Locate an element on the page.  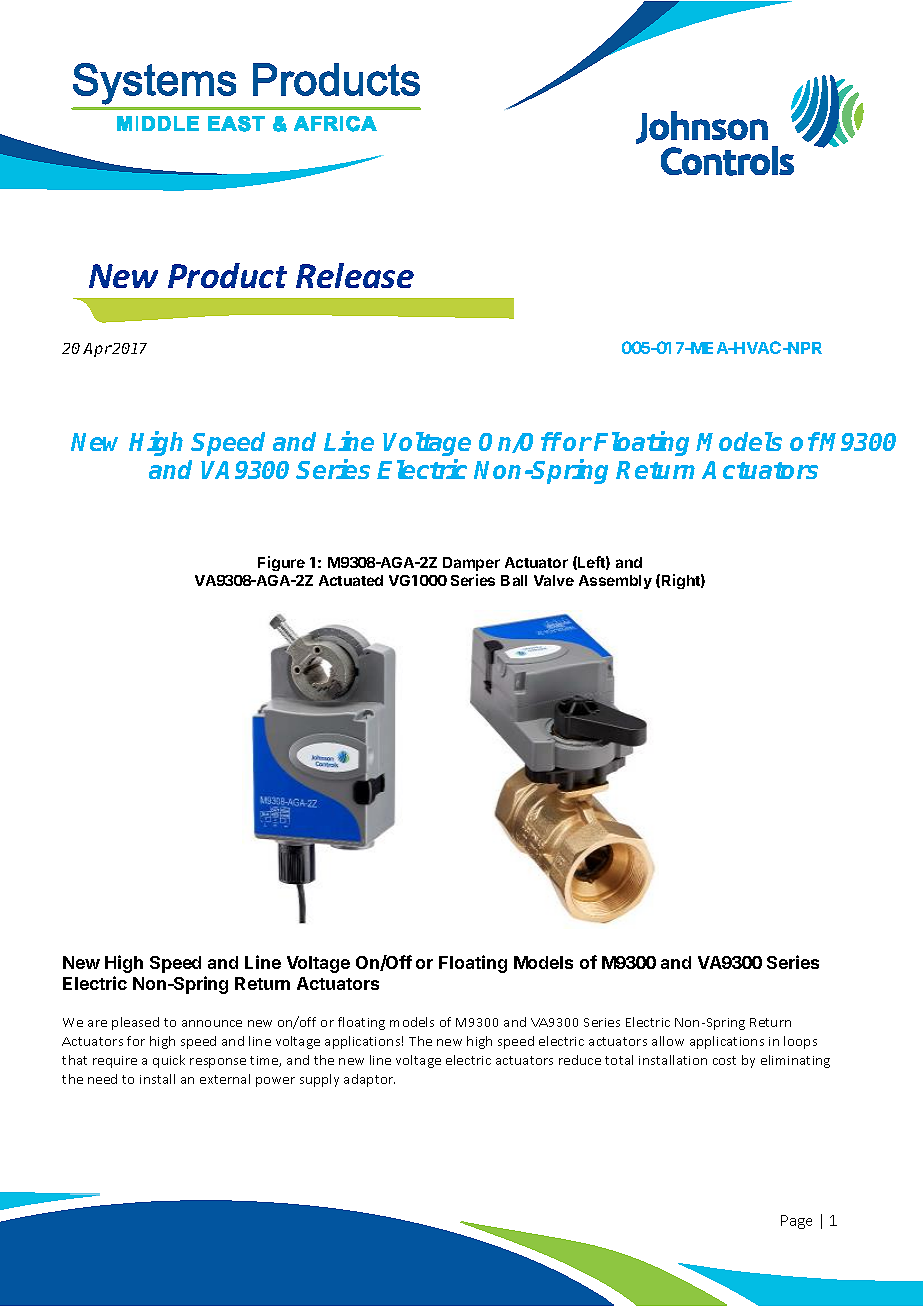
Assembly is located at coordinates (615, 582).
